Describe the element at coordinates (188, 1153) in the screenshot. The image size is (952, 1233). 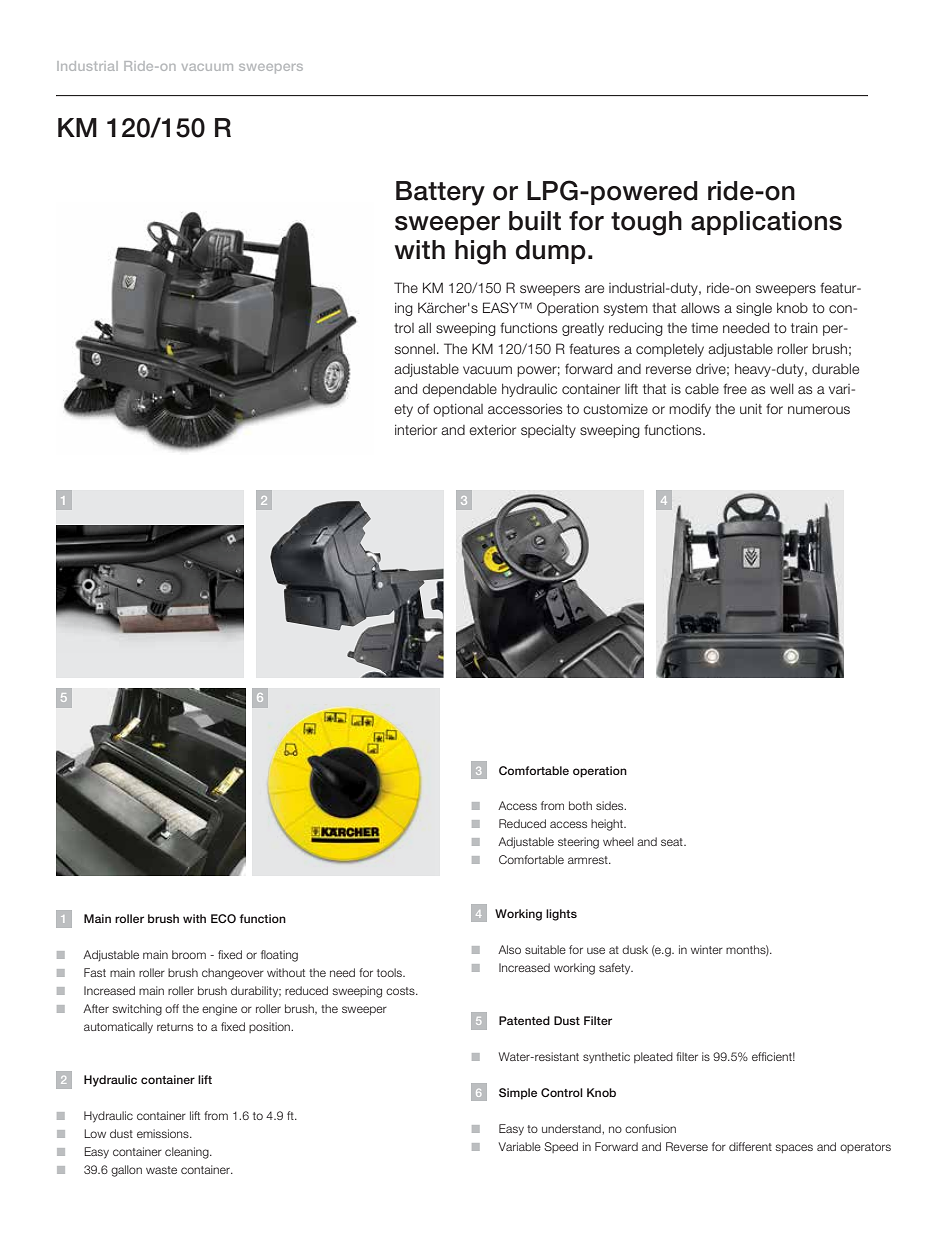
I see `cleaning` at that location.
